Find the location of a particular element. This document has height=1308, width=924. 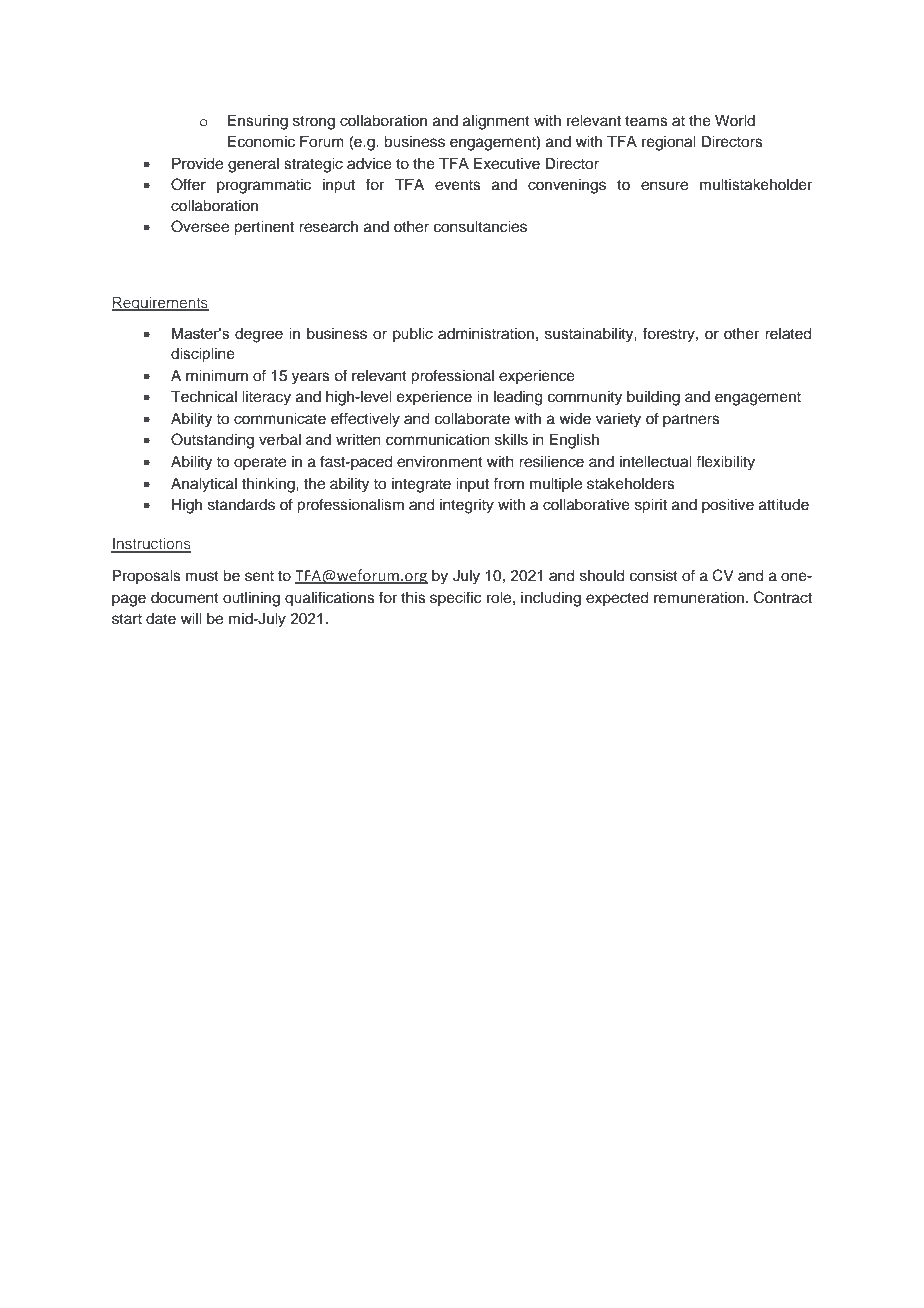

will is located at coordinates (191, 618).
